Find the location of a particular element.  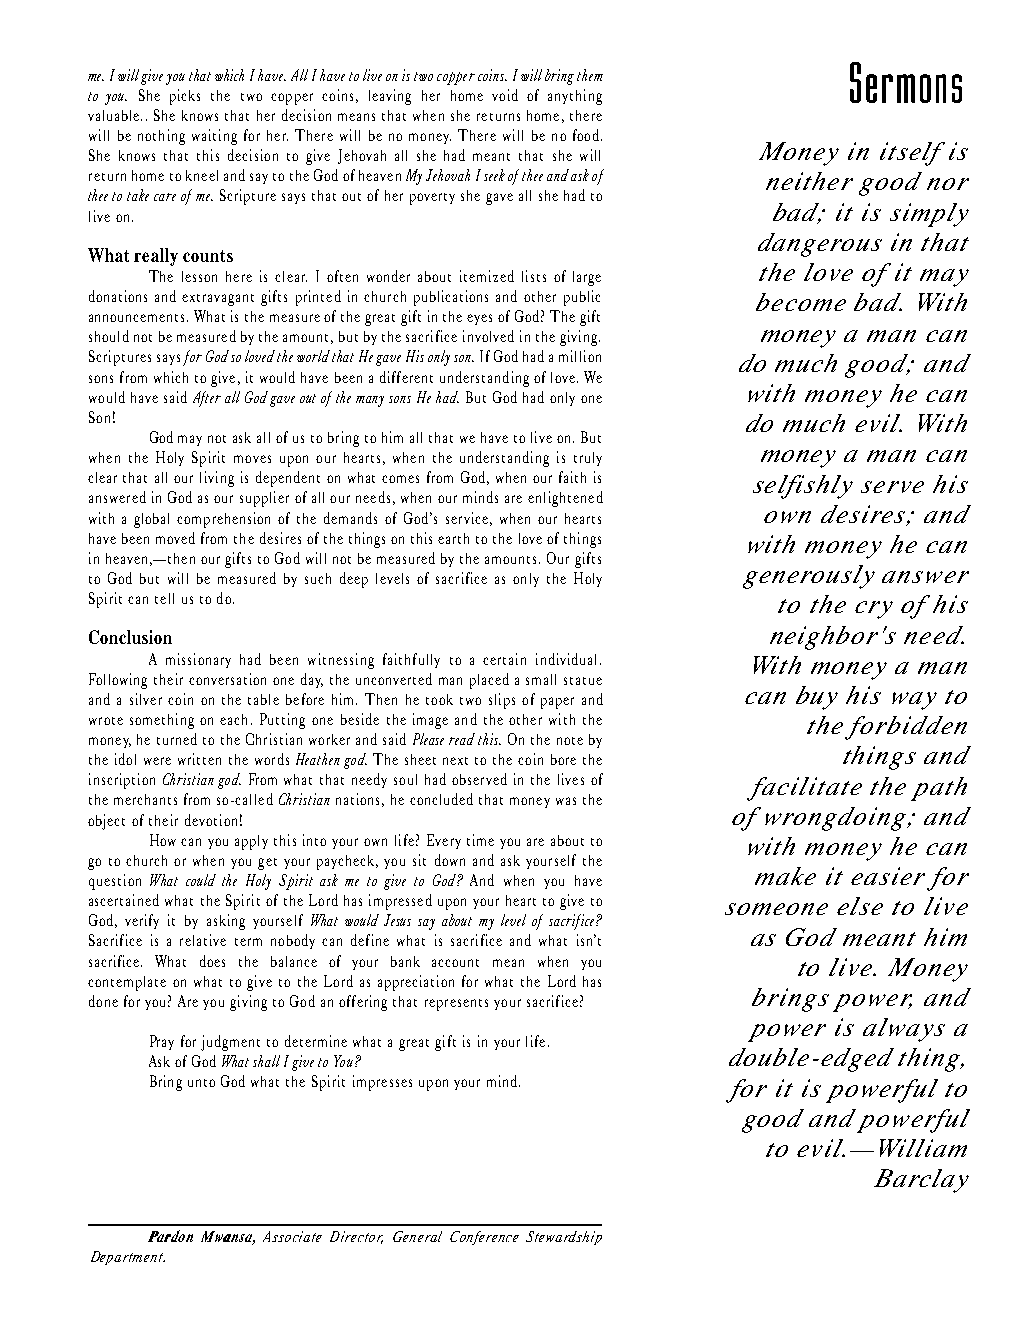

tell is located at coordinates (164, 598).
